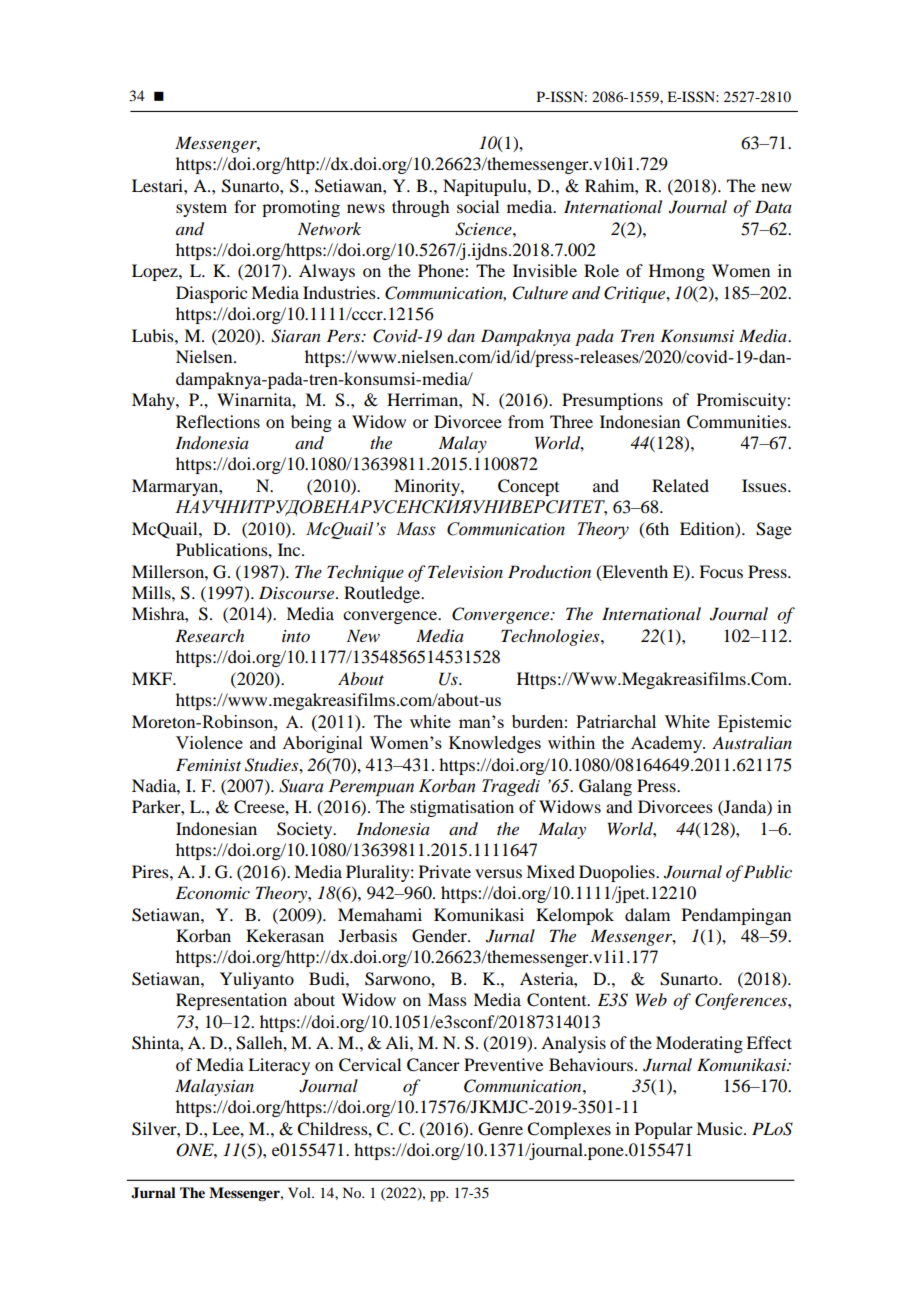 The image size is (924, 1308). I want to click on Focus, so click(721, 571).
